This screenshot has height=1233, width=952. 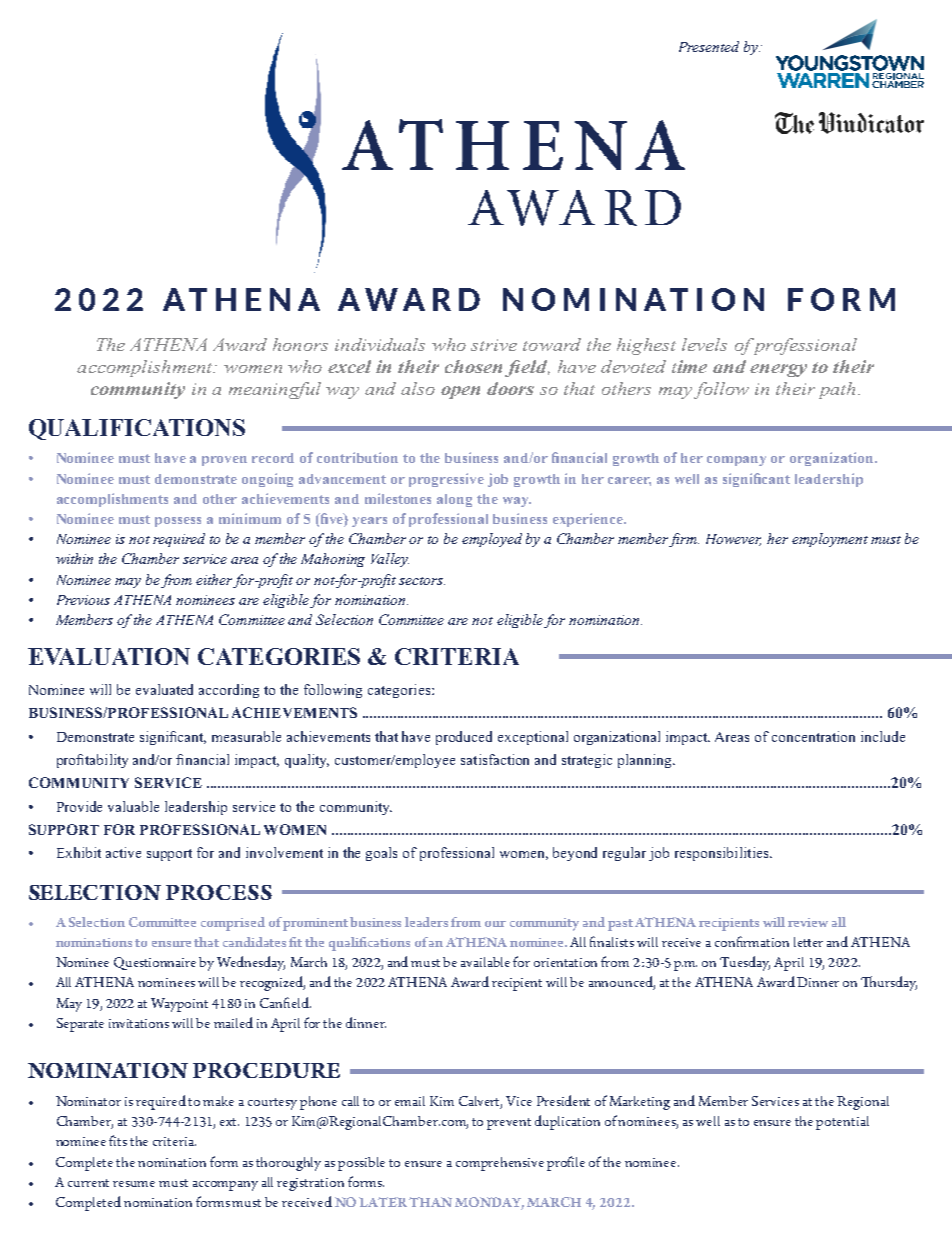 I want to click on Presented, so click(x=709, y=46).
